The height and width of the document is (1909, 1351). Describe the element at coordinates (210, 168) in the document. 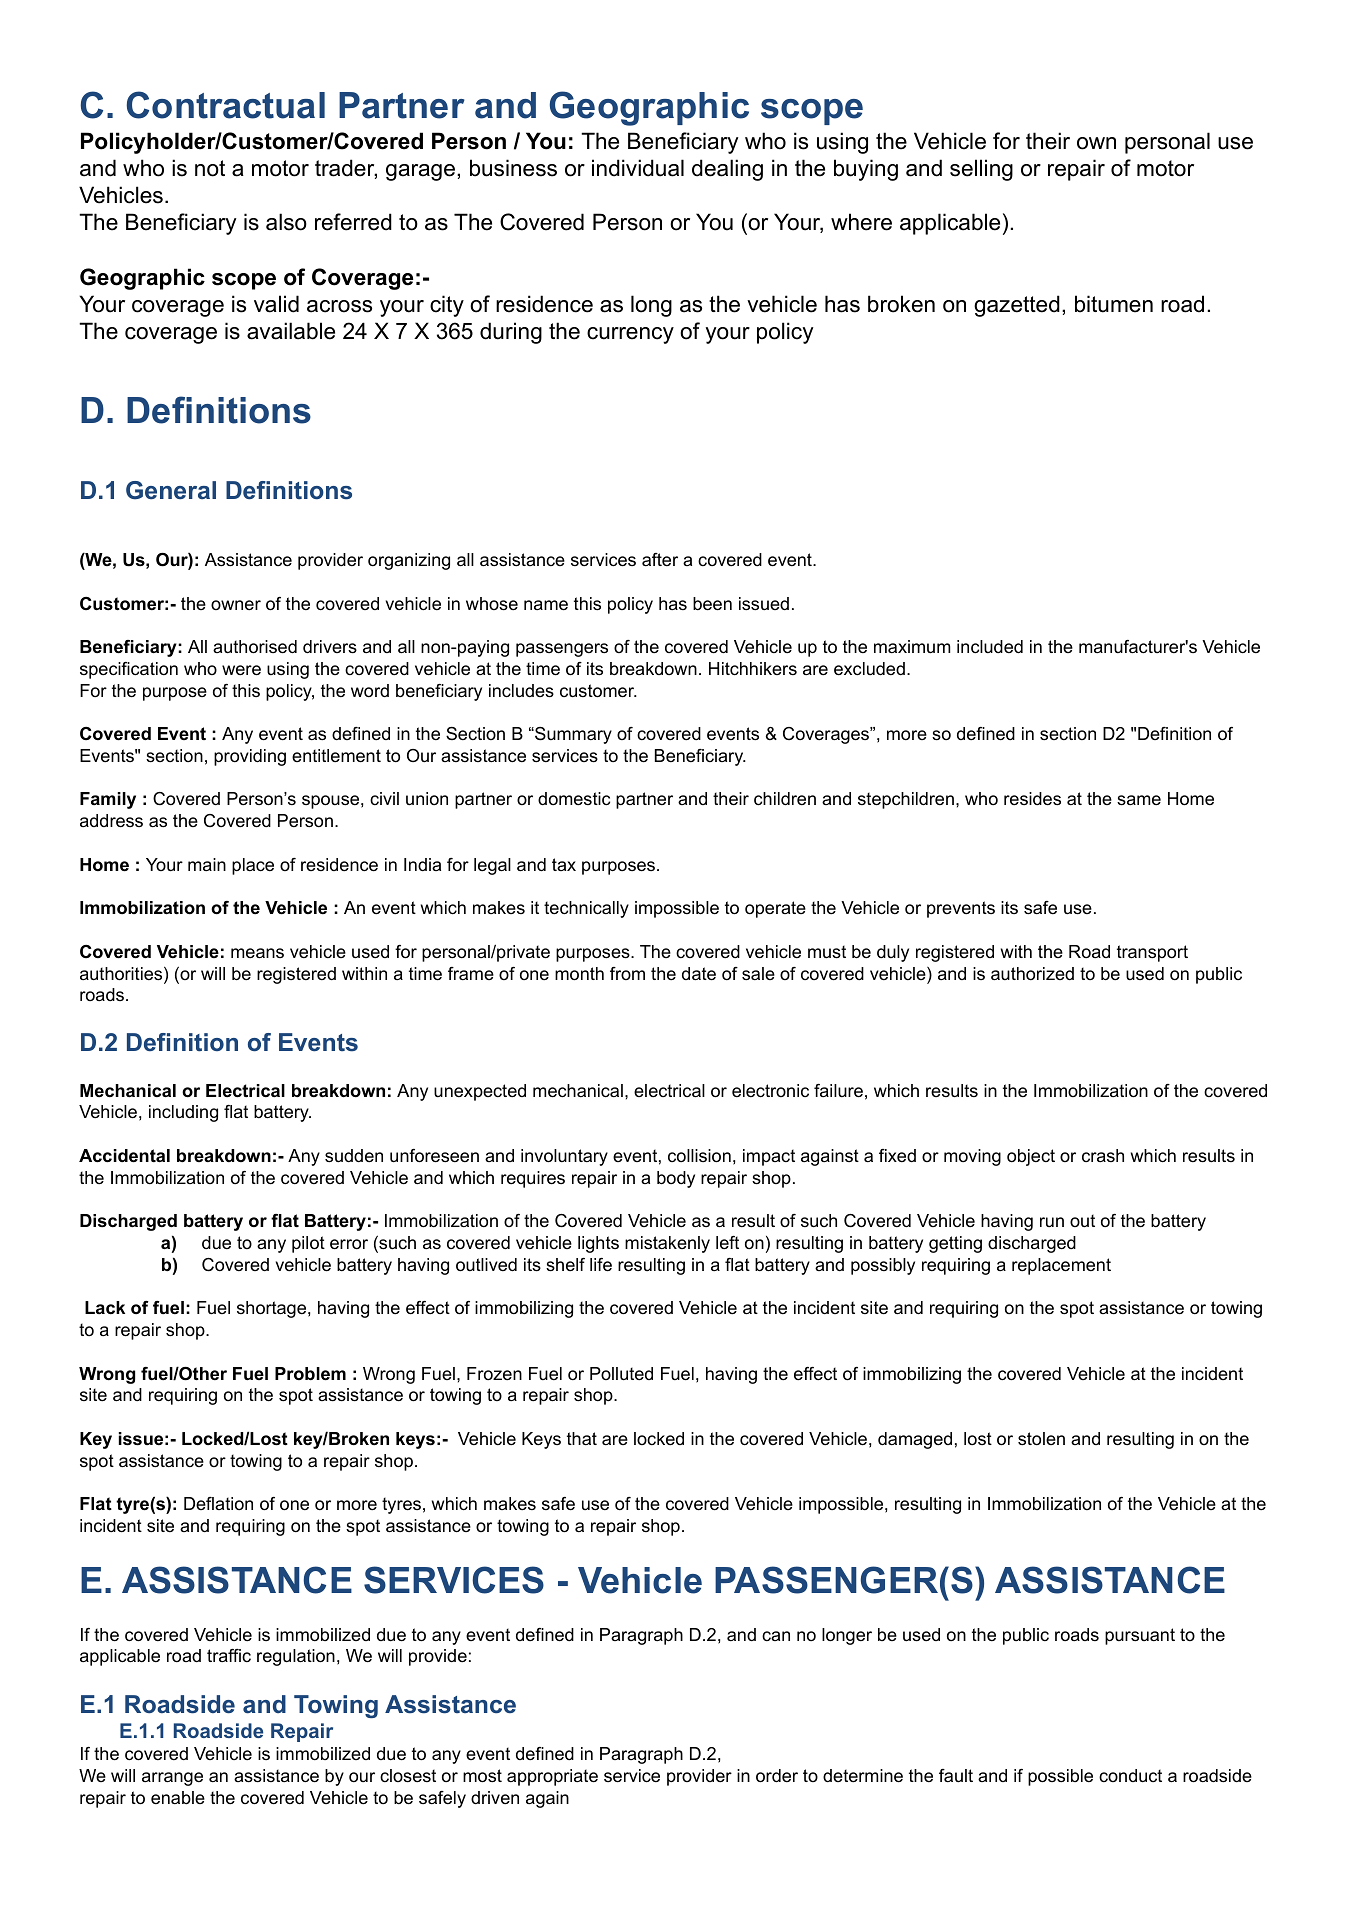

I see `not` at that location.
